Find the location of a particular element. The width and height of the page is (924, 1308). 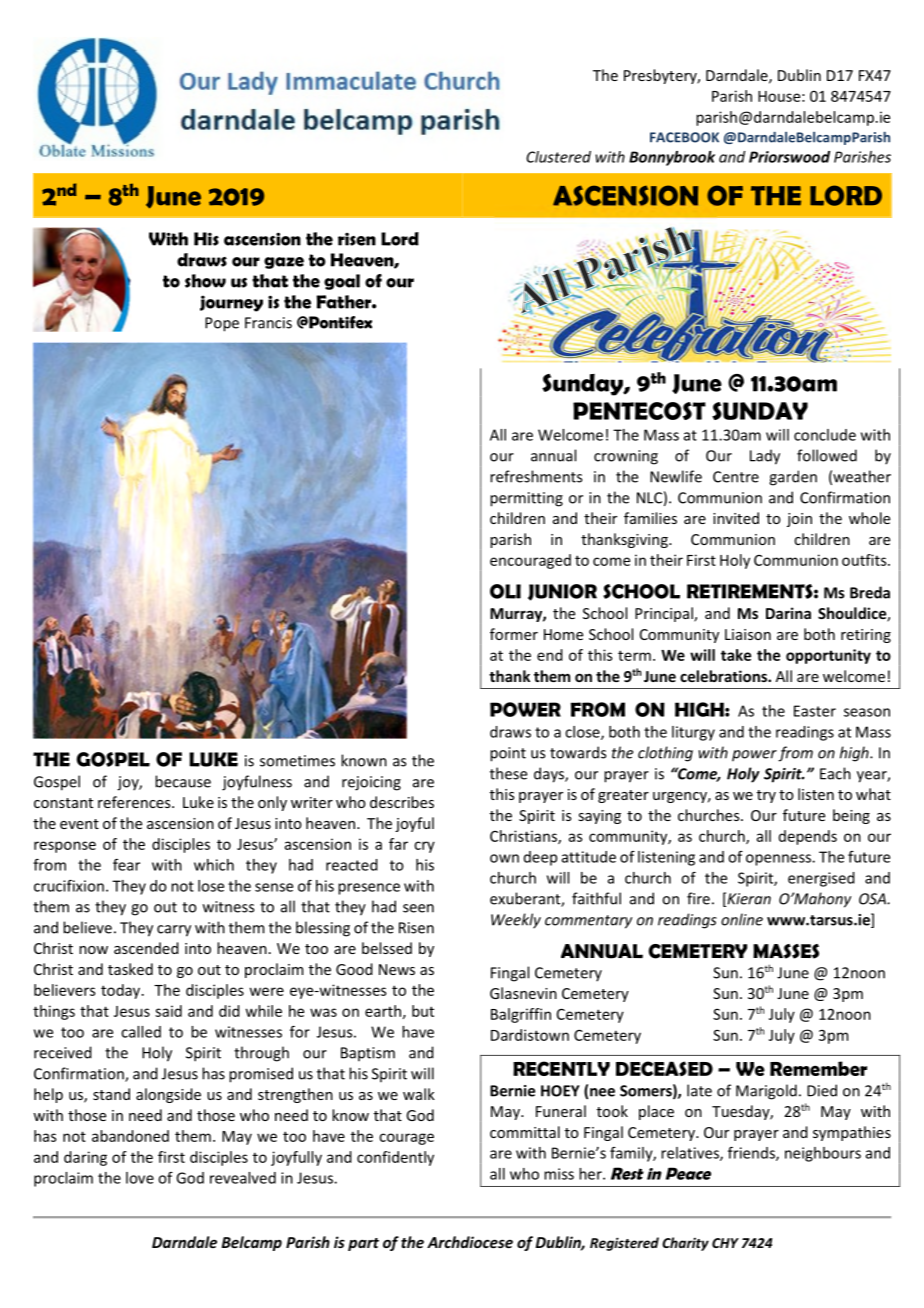

Lady is located at coordinates (765, 457).
